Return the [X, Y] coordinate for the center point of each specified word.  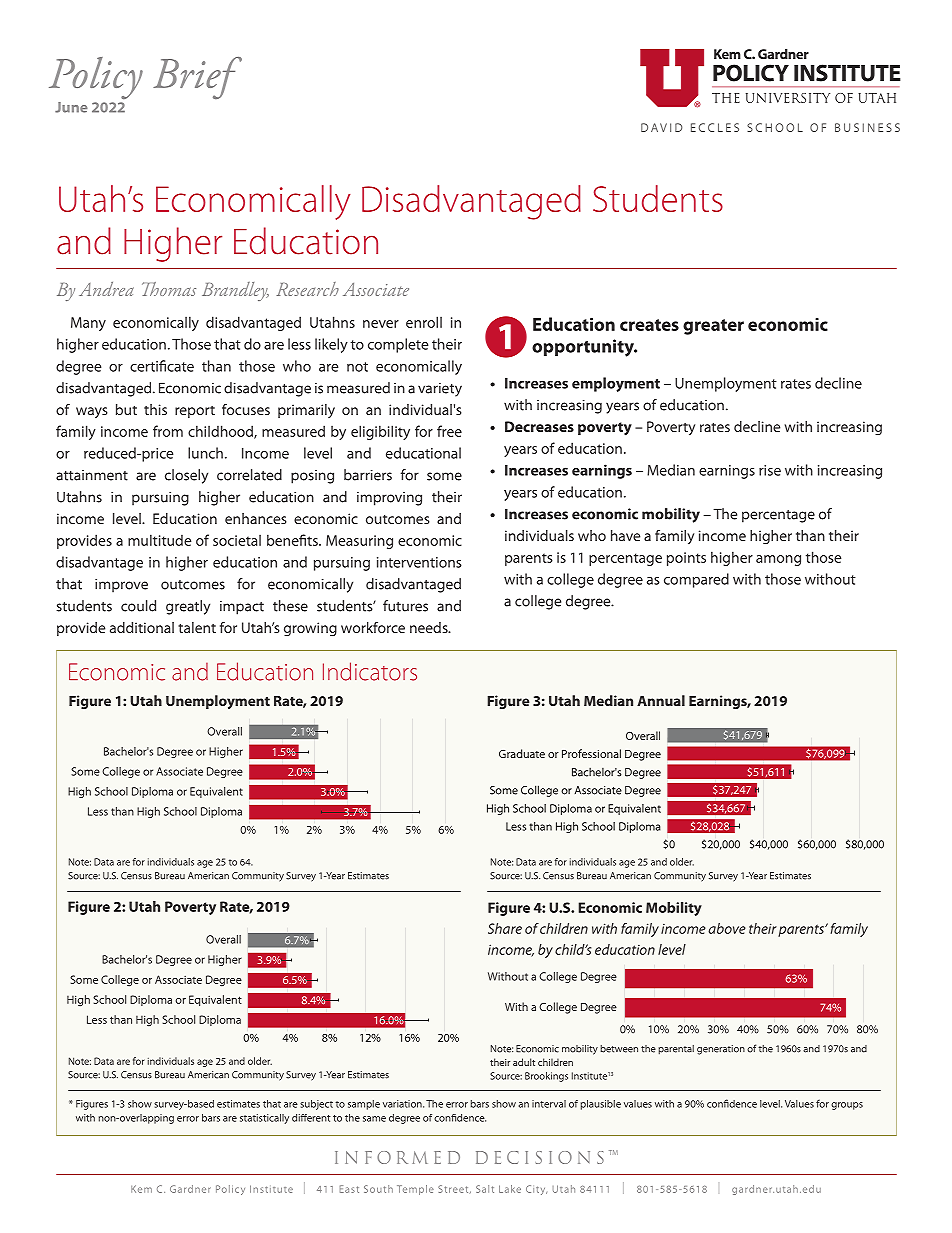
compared [696, 580]
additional [142, 627]
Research [307, 289]
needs [430, 627]
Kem [141, 1189]
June [71, 107]
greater [713, 327]
